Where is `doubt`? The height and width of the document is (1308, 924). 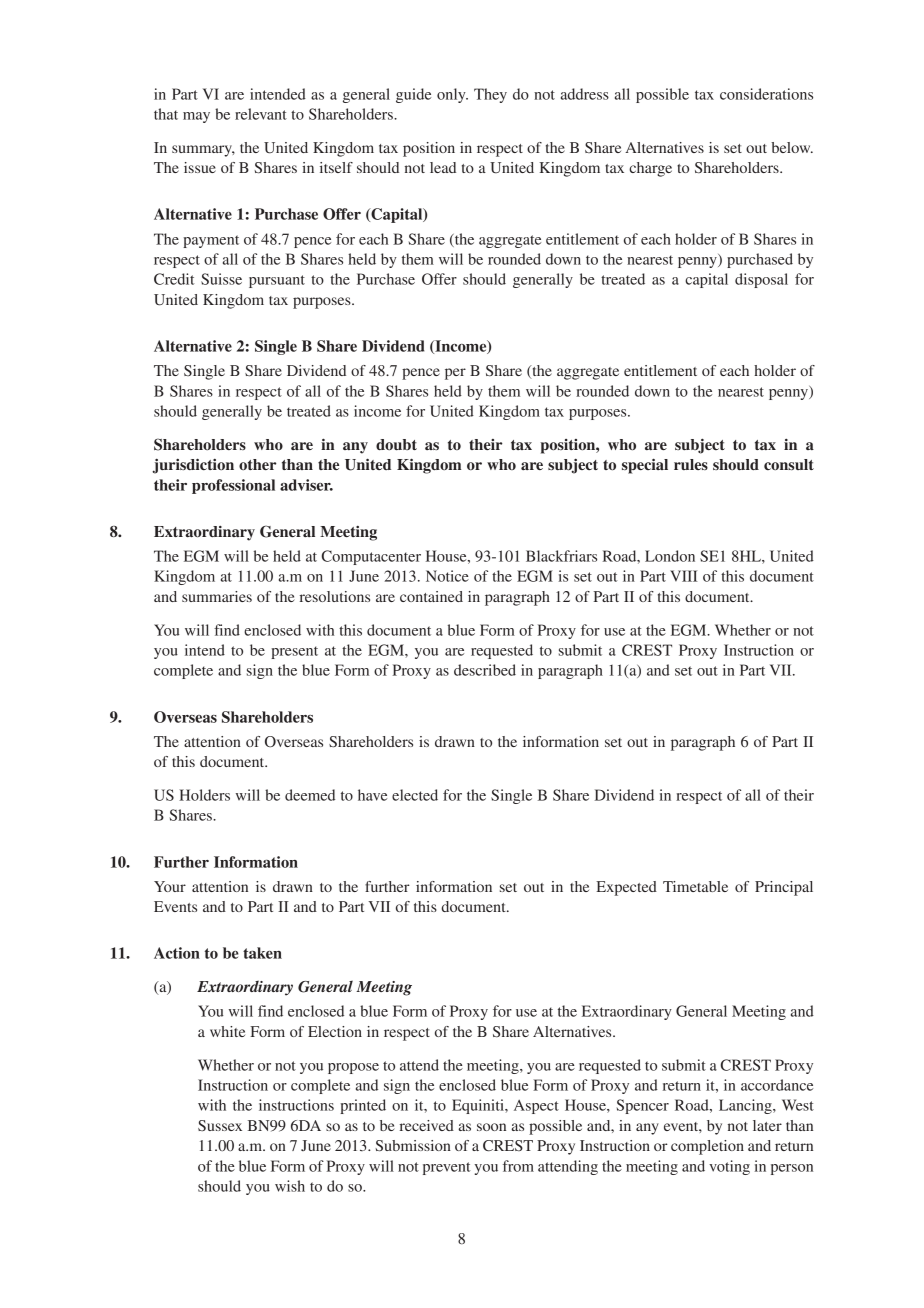 doubt is located at coordinates (396, 444).
